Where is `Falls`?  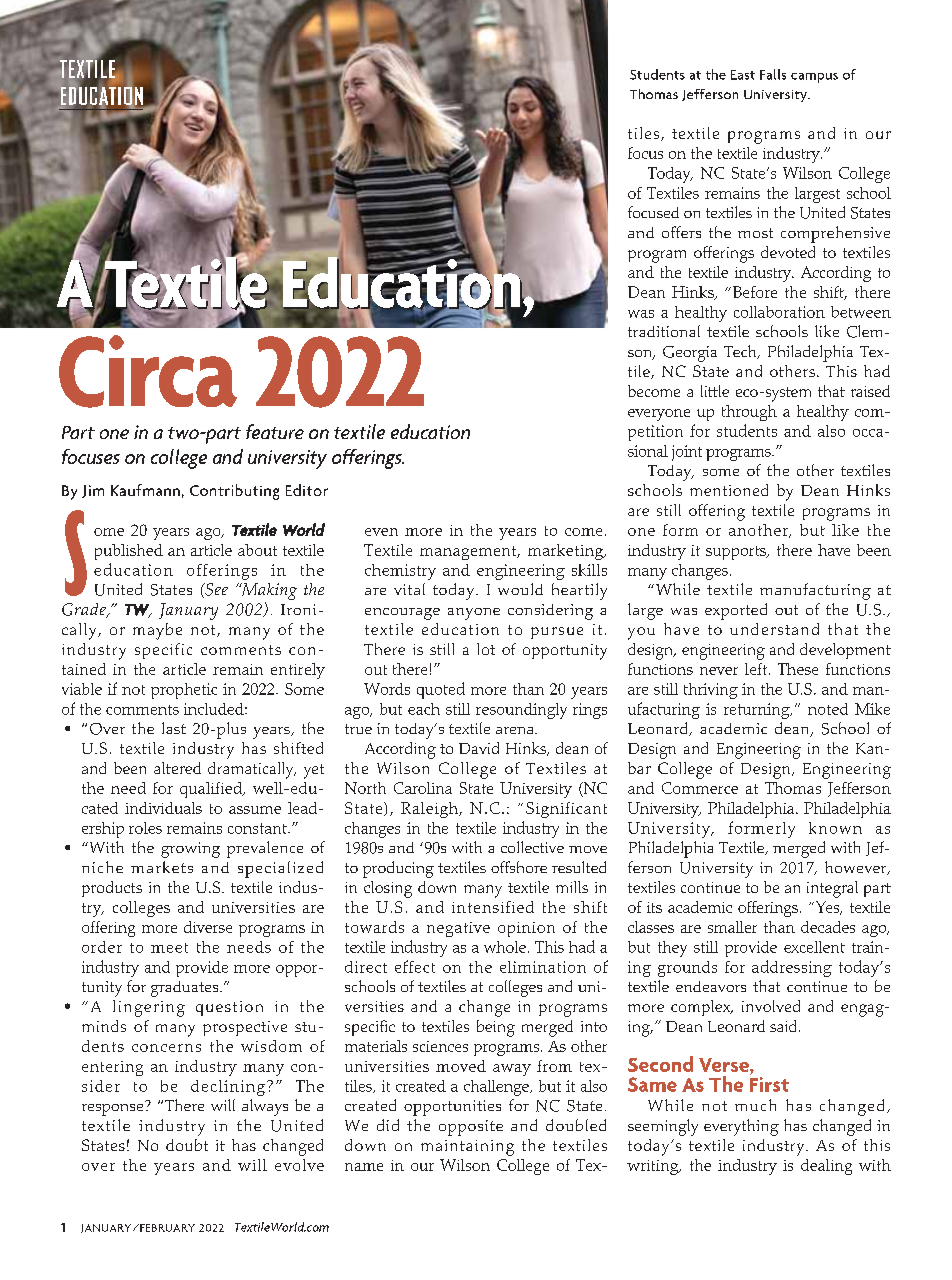
Falls is located at coordinates (773, 74).
